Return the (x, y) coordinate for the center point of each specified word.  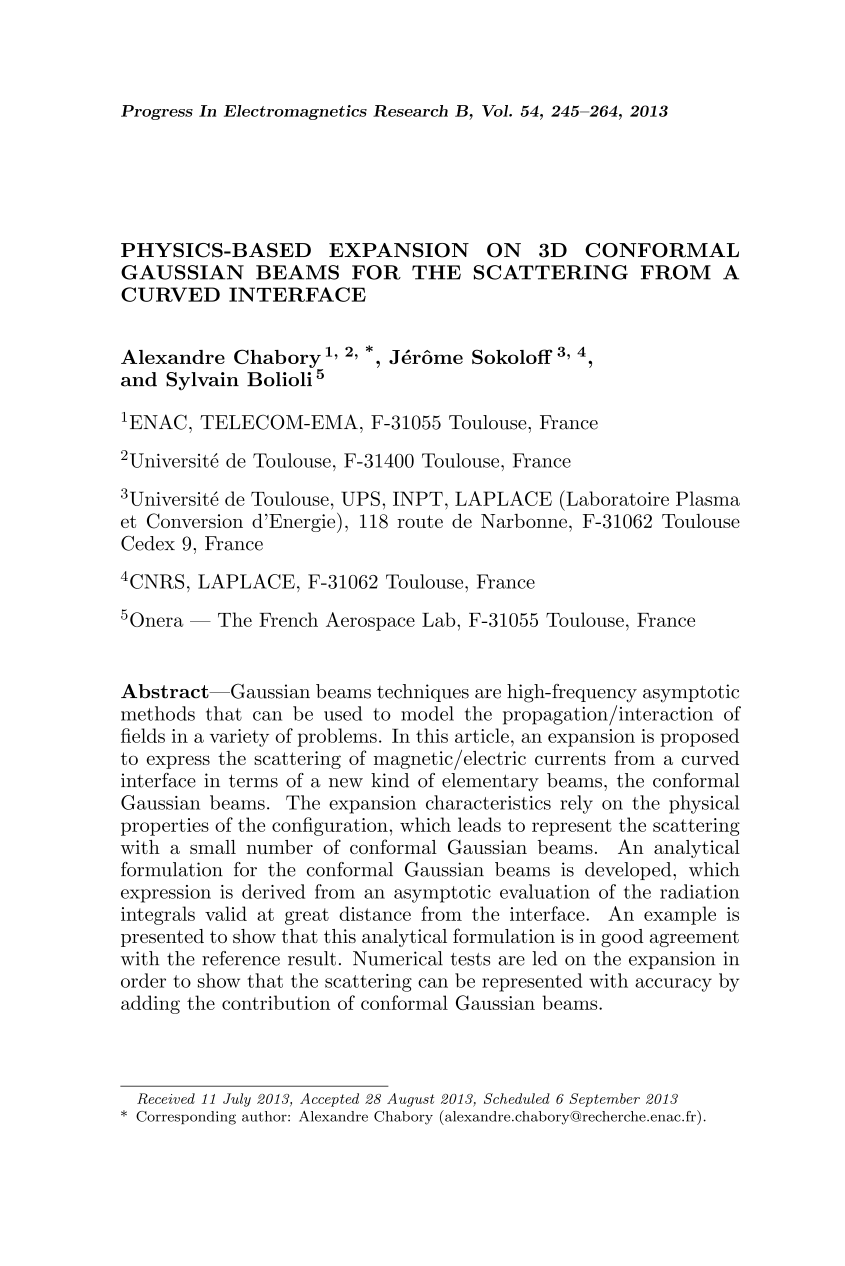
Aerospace (370, 621)
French (288, 619)
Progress (157, 112)
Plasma (708, 498)
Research (410, 111)
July (237, 1100)
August (410, 1100)
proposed (699, 737)
